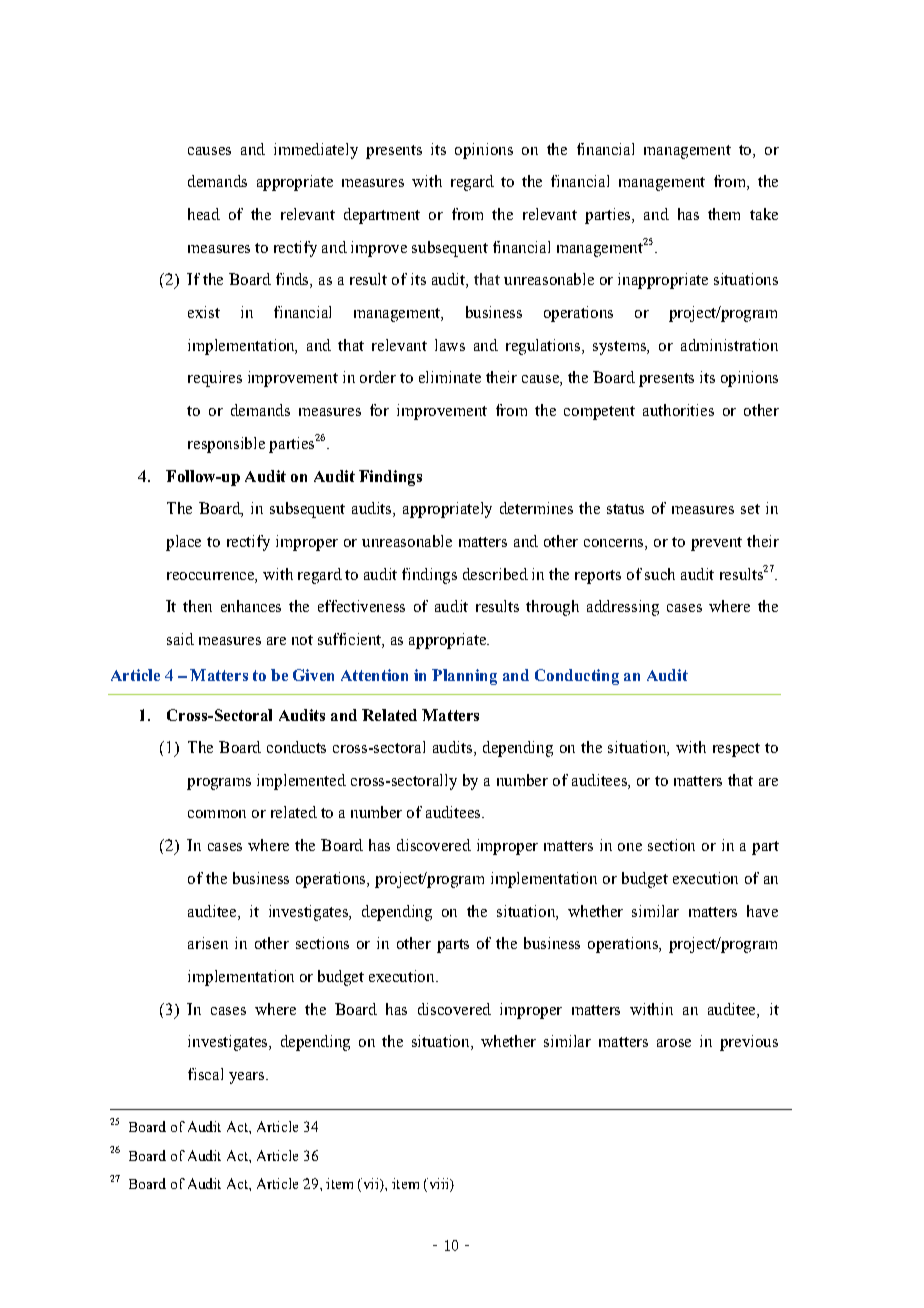 This page has height=1308, width=924. Describe the element at coordinates (716, 544) in the page. I see `prevent` at that location.
